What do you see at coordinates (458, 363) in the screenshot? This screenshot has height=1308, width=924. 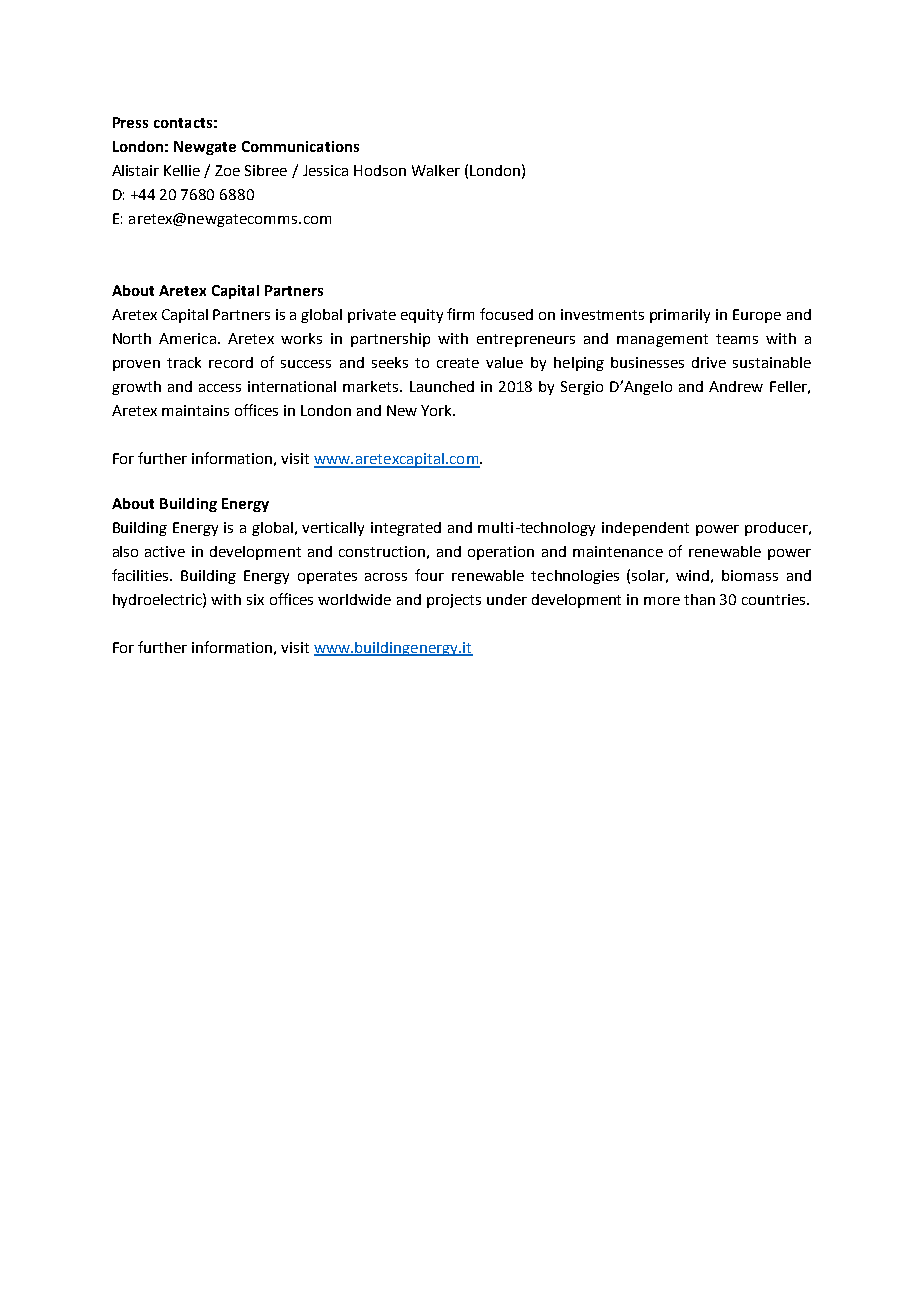 I see `create` at bounding box center [458, 363].
